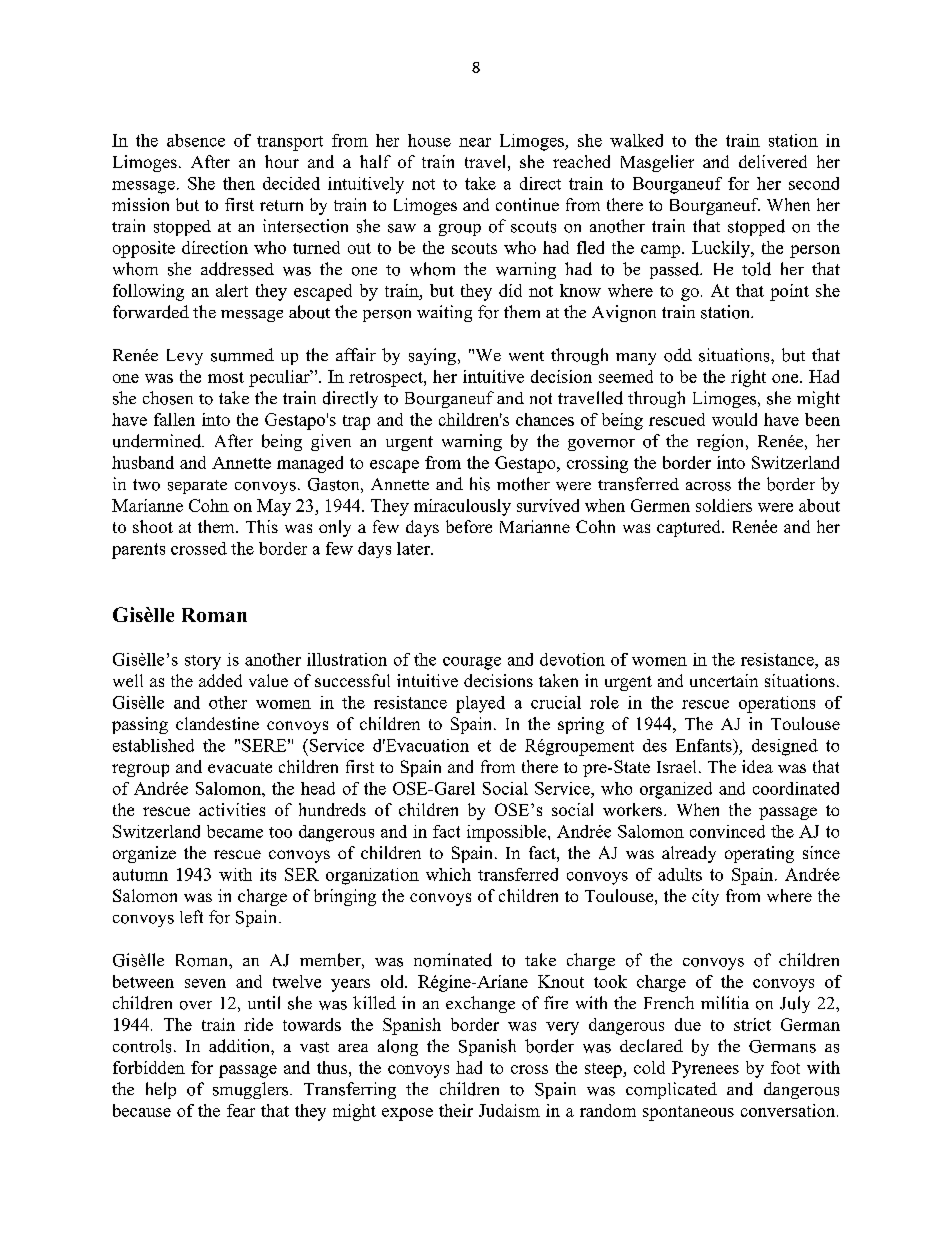 Image resolution: width=952 pixels, height=1233 pixels. I want to click on miraculously, so click(462, 507).
